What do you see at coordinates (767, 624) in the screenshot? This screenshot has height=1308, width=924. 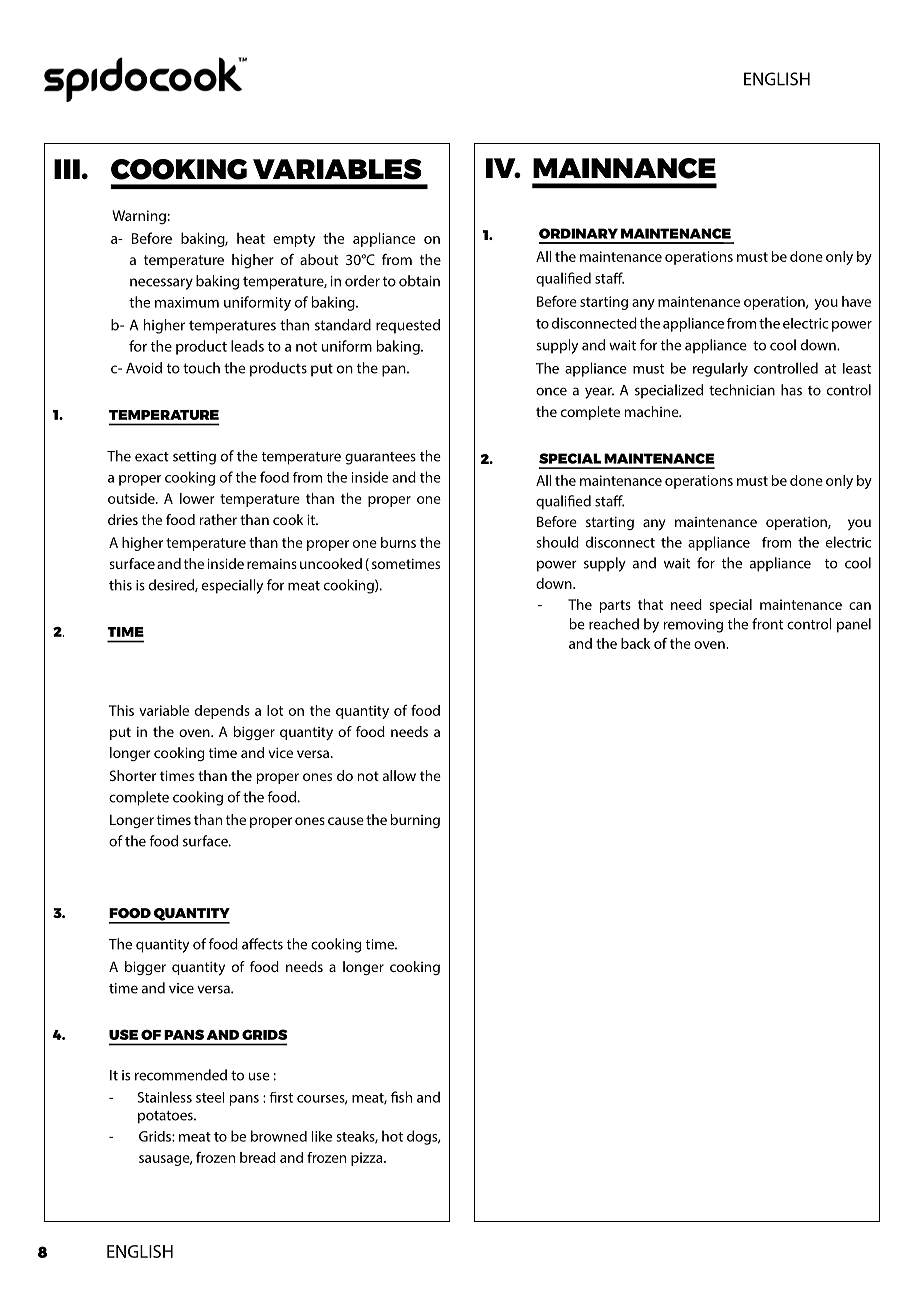 I see `front` at bounding box center [767, 624].
